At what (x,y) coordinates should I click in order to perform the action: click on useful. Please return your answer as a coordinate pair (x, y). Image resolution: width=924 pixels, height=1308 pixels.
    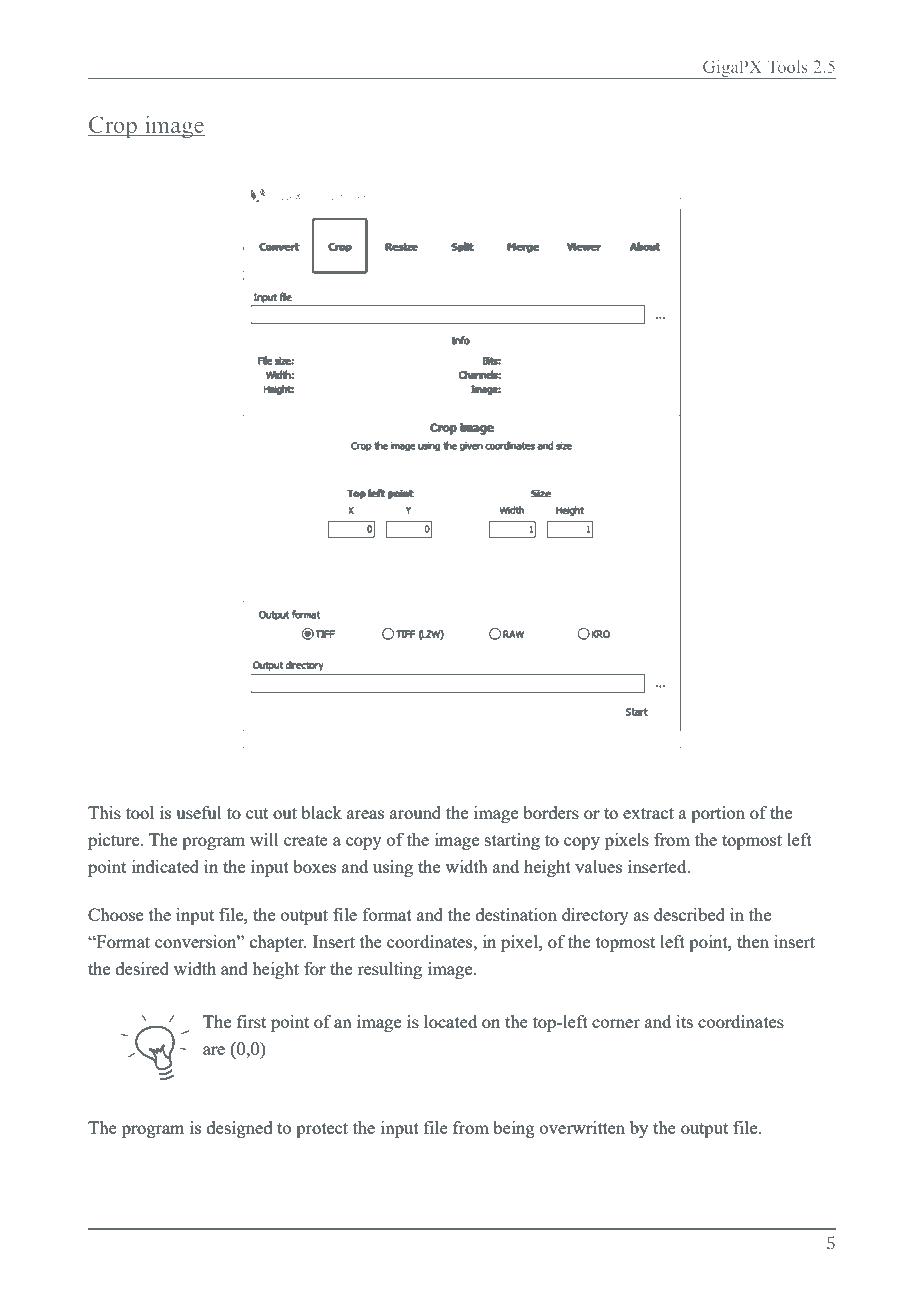
    Looking at the image, I should click on (199, 812).
